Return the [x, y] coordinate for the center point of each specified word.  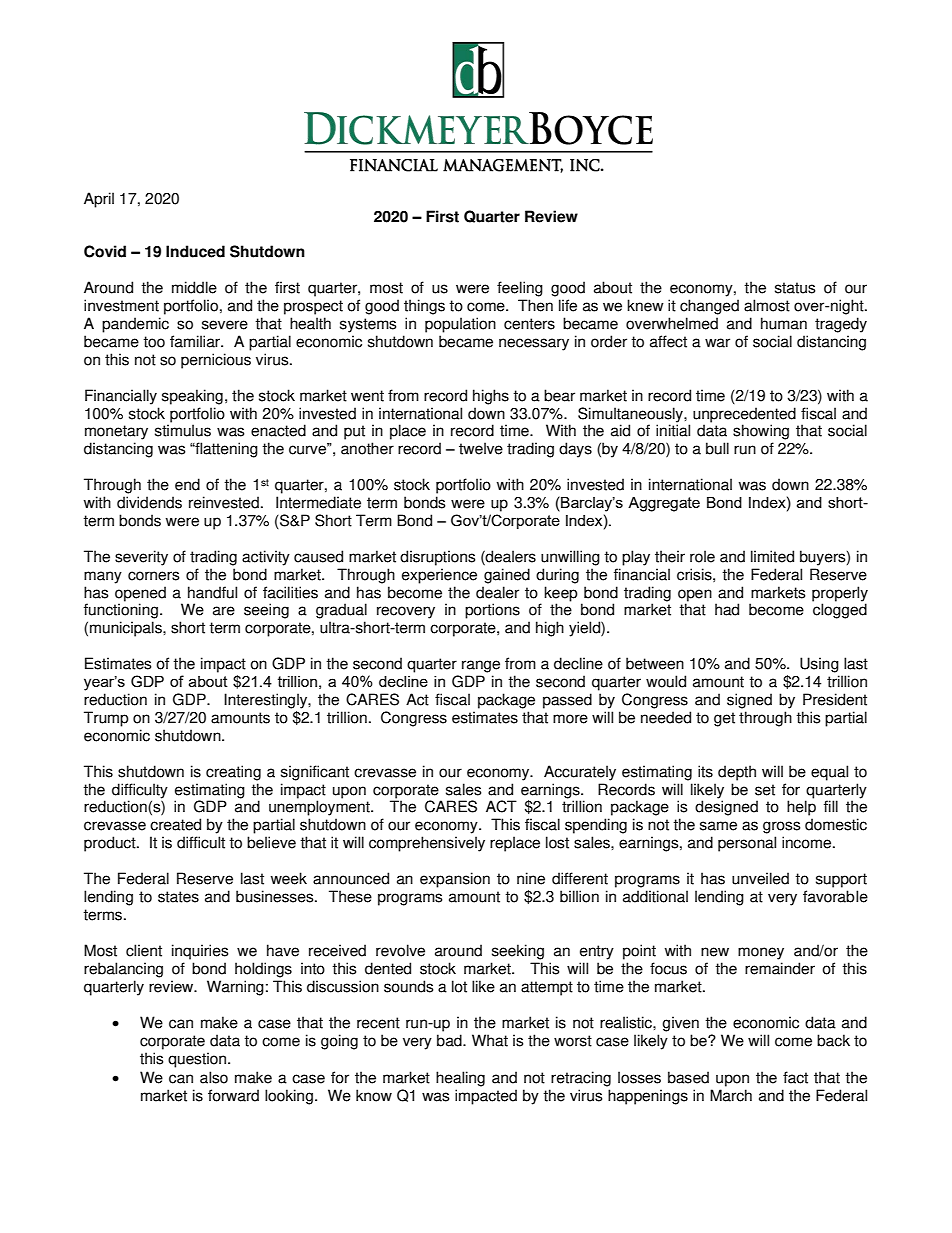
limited [772, 556]
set [765, 790]
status [795, 288]
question [198, 1060]
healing [460, 1079]
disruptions [437, 558]
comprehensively [427, 844]
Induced [195, 251]
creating [233, 773]
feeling [520, 289]
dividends [149, 502]
